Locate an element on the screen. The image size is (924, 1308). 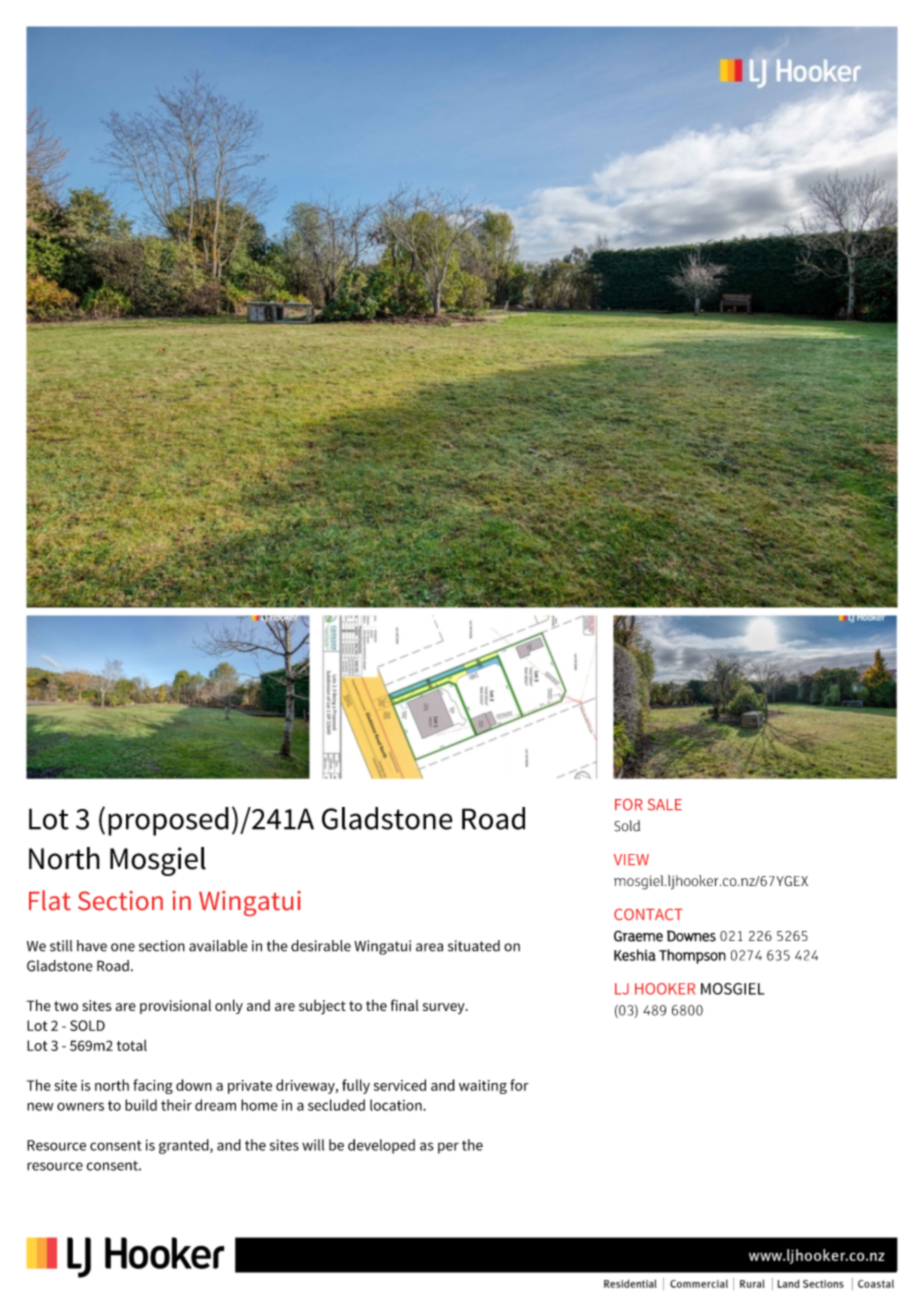
desirable is located at coordinates (321, 946).
